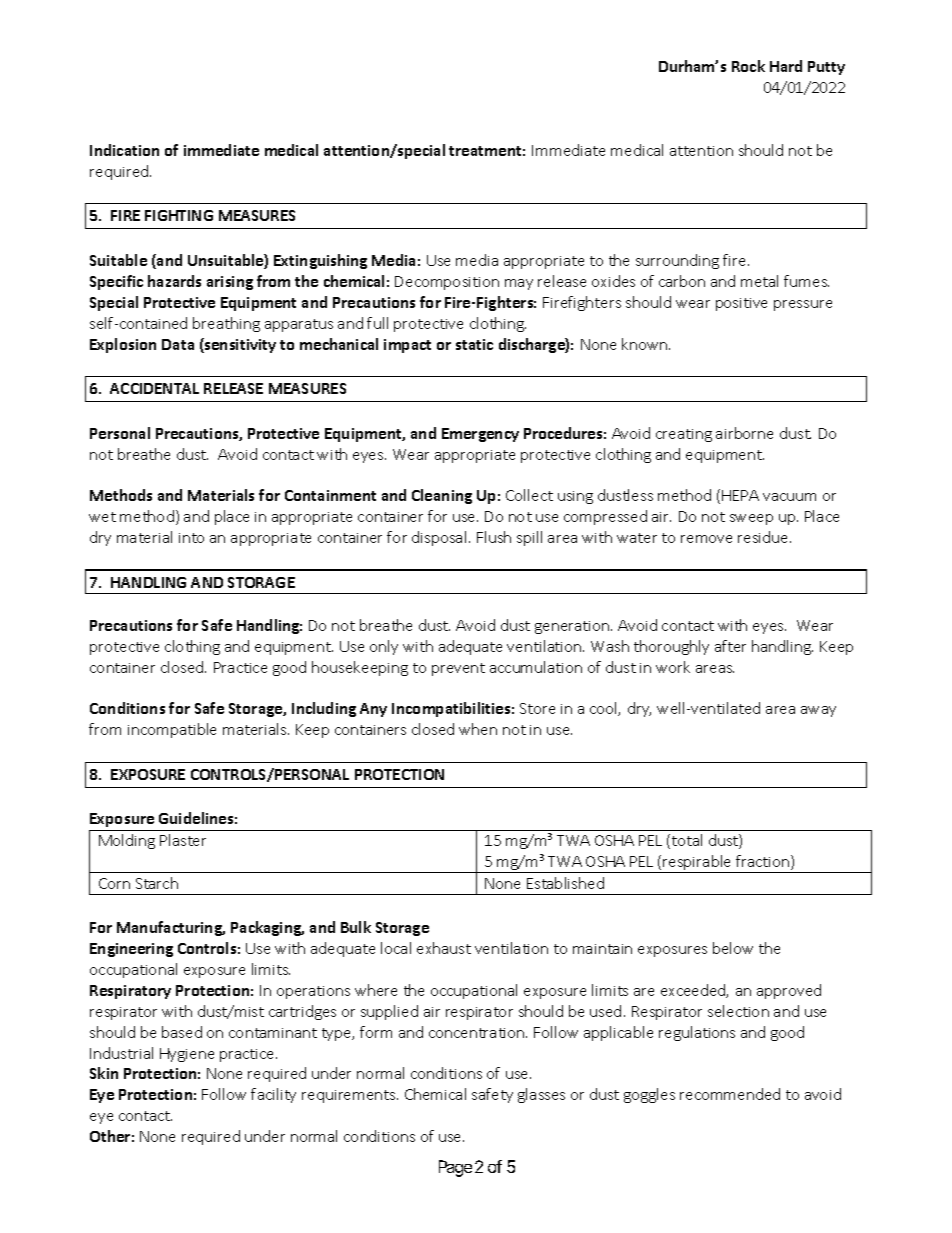 Image resolution: width=952 pixels, height=1233 pixels. What do you see at coordinates (455, 1168) in the document?
I see `Page` at bounding box center [455, 1168].
